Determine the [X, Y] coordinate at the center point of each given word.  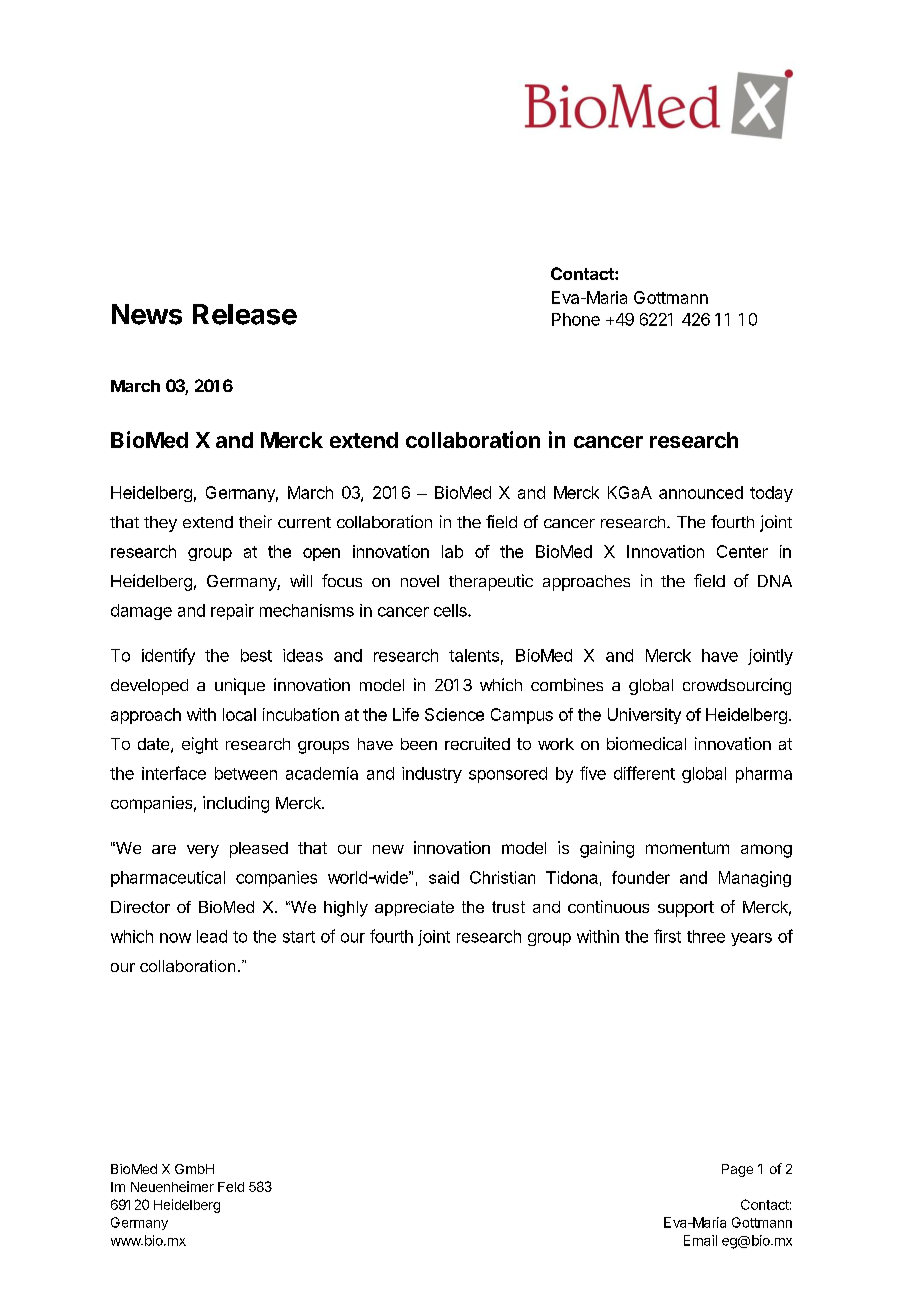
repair [232, 612]
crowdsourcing [737, 686]
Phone [576, 319]
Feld [231, 1187]
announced [701, 492]
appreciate [414, 908]
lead [212, 936]
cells [451, 610]
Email [700, 1240]
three [706, 936]
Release [245, 314]
